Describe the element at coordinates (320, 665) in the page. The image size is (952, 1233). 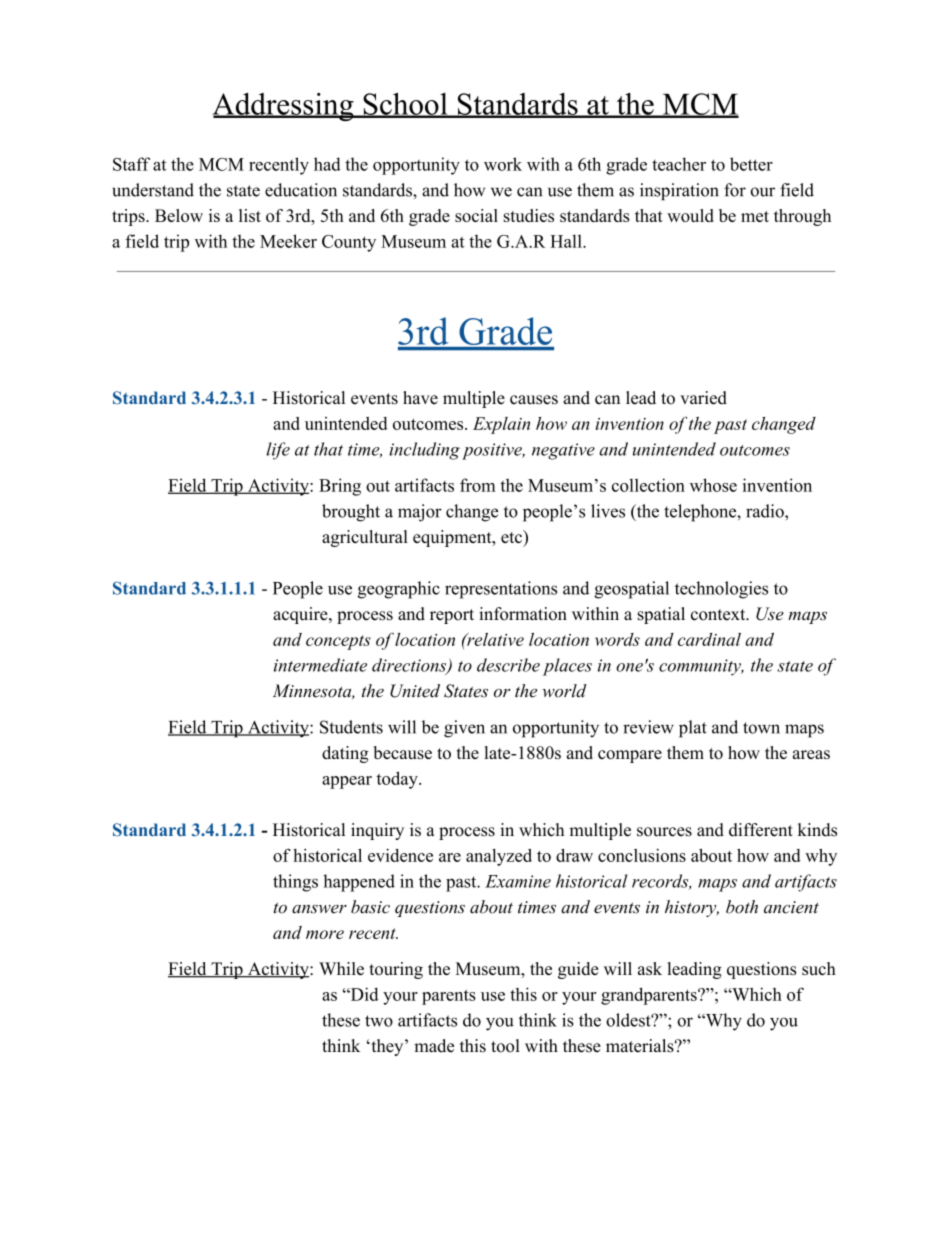
I see `intermediate` at that location.
